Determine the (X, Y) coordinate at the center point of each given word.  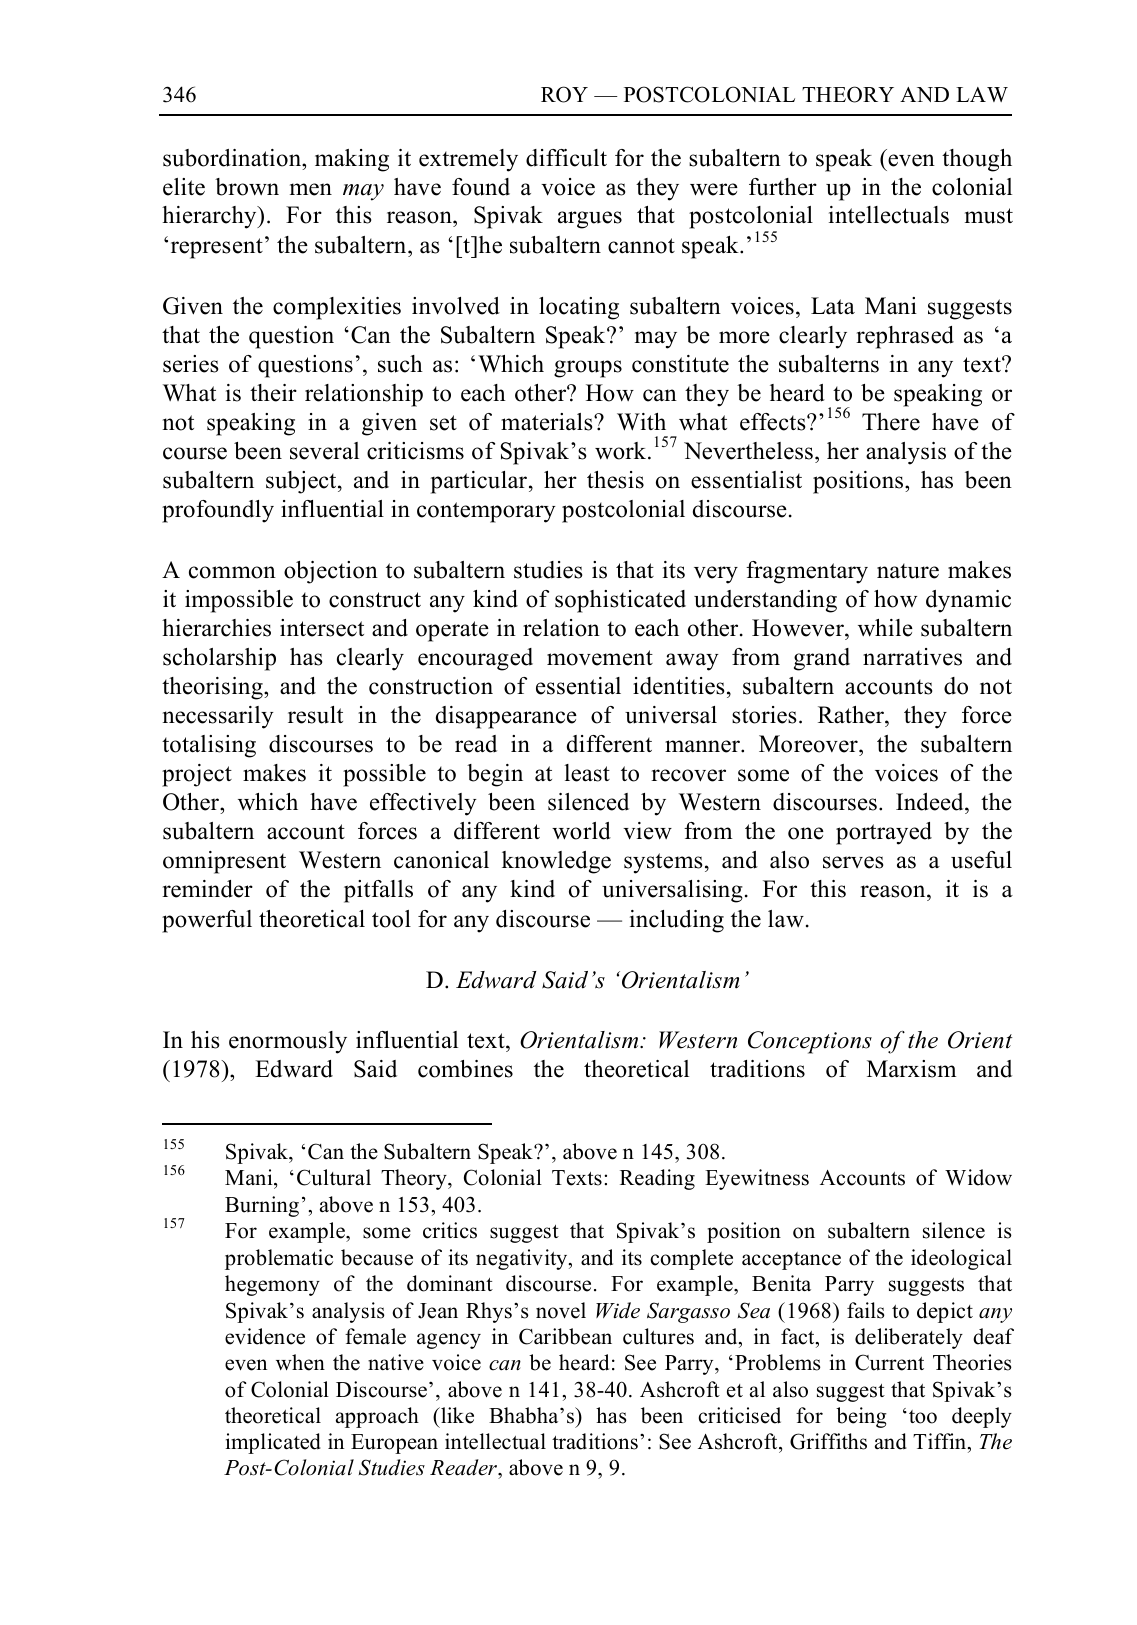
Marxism (911, 1069)
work (622, 451)
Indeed (931, 802)
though (977, 160)
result (315, 715)
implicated (273, 1443)
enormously (288, 1042)
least (587, 773)
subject (302, 482)
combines (465, 1069)
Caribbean (565, 1336)
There (891, 422)
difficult (566, 158)
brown (247, 187)
